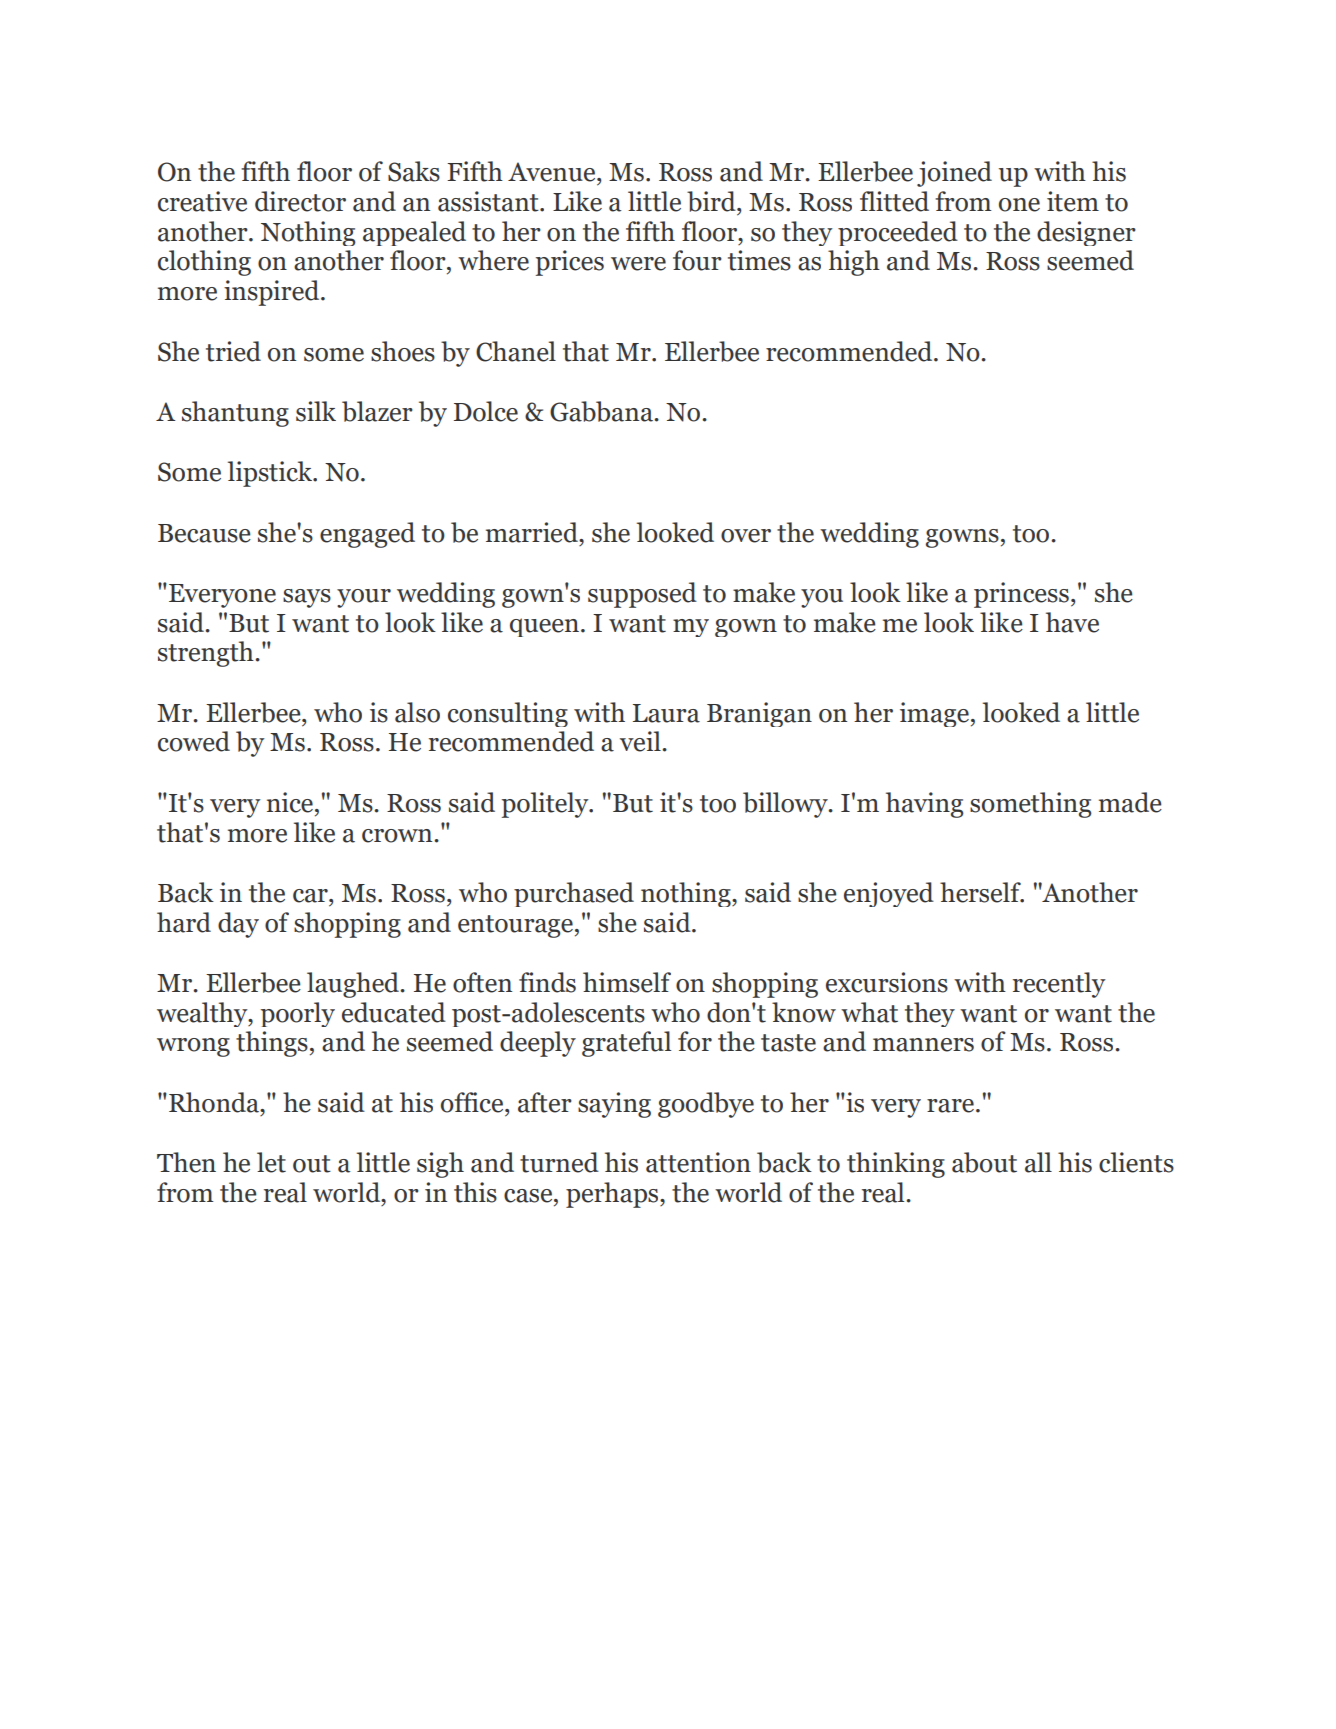 The image size is (1336, 1729). What do you see at coordinates (712, 201) in the image?
I see `bird` at bounding box center [712, 201].
